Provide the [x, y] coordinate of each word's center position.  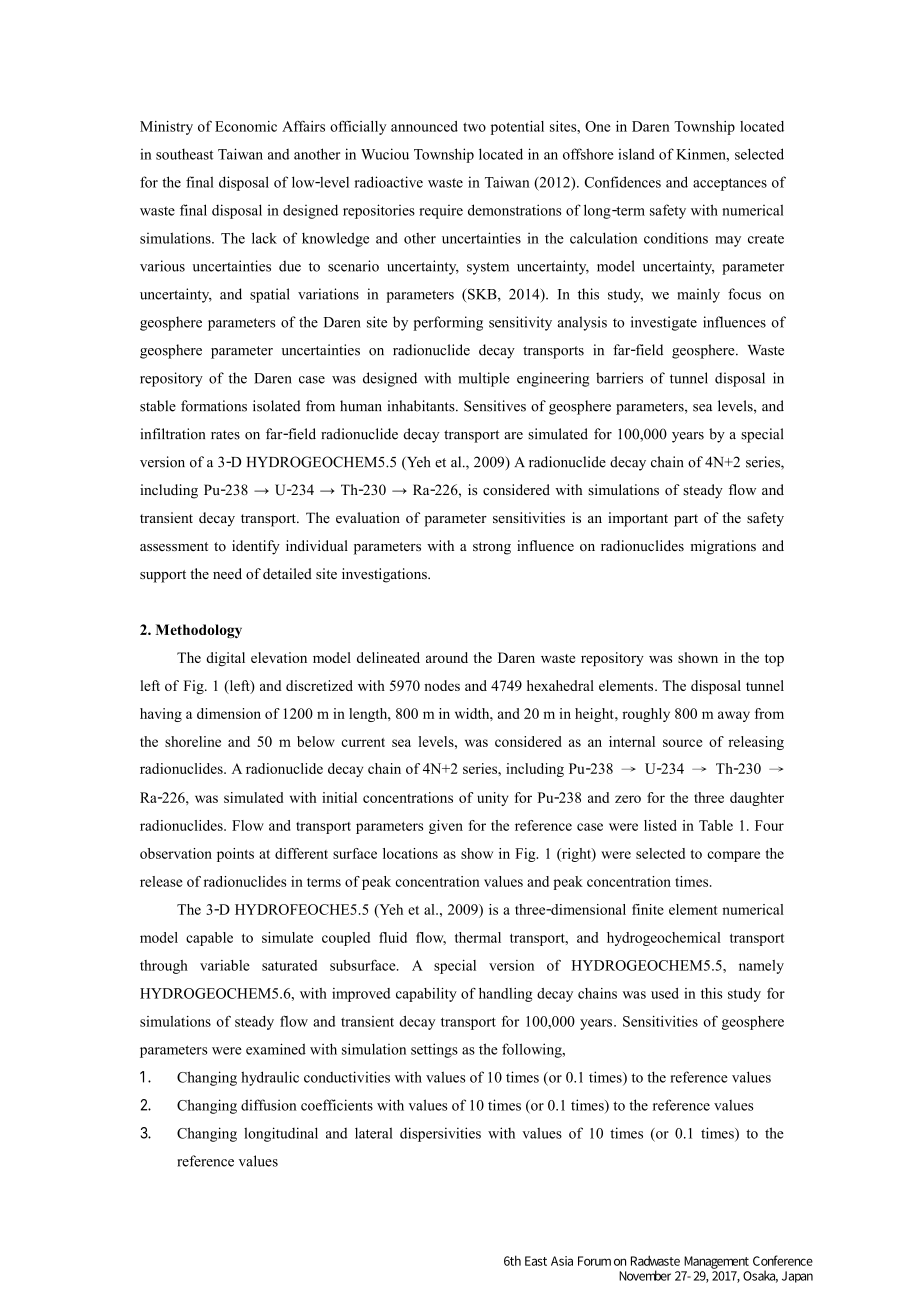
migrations [723, 547]
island [636, 154]
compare [733, 856]
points [235, 855]
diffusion [269, 1105]
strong [492, 548]
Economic [246, 126]
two [474, 127]
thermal [478, 937]
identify [256, 547]
